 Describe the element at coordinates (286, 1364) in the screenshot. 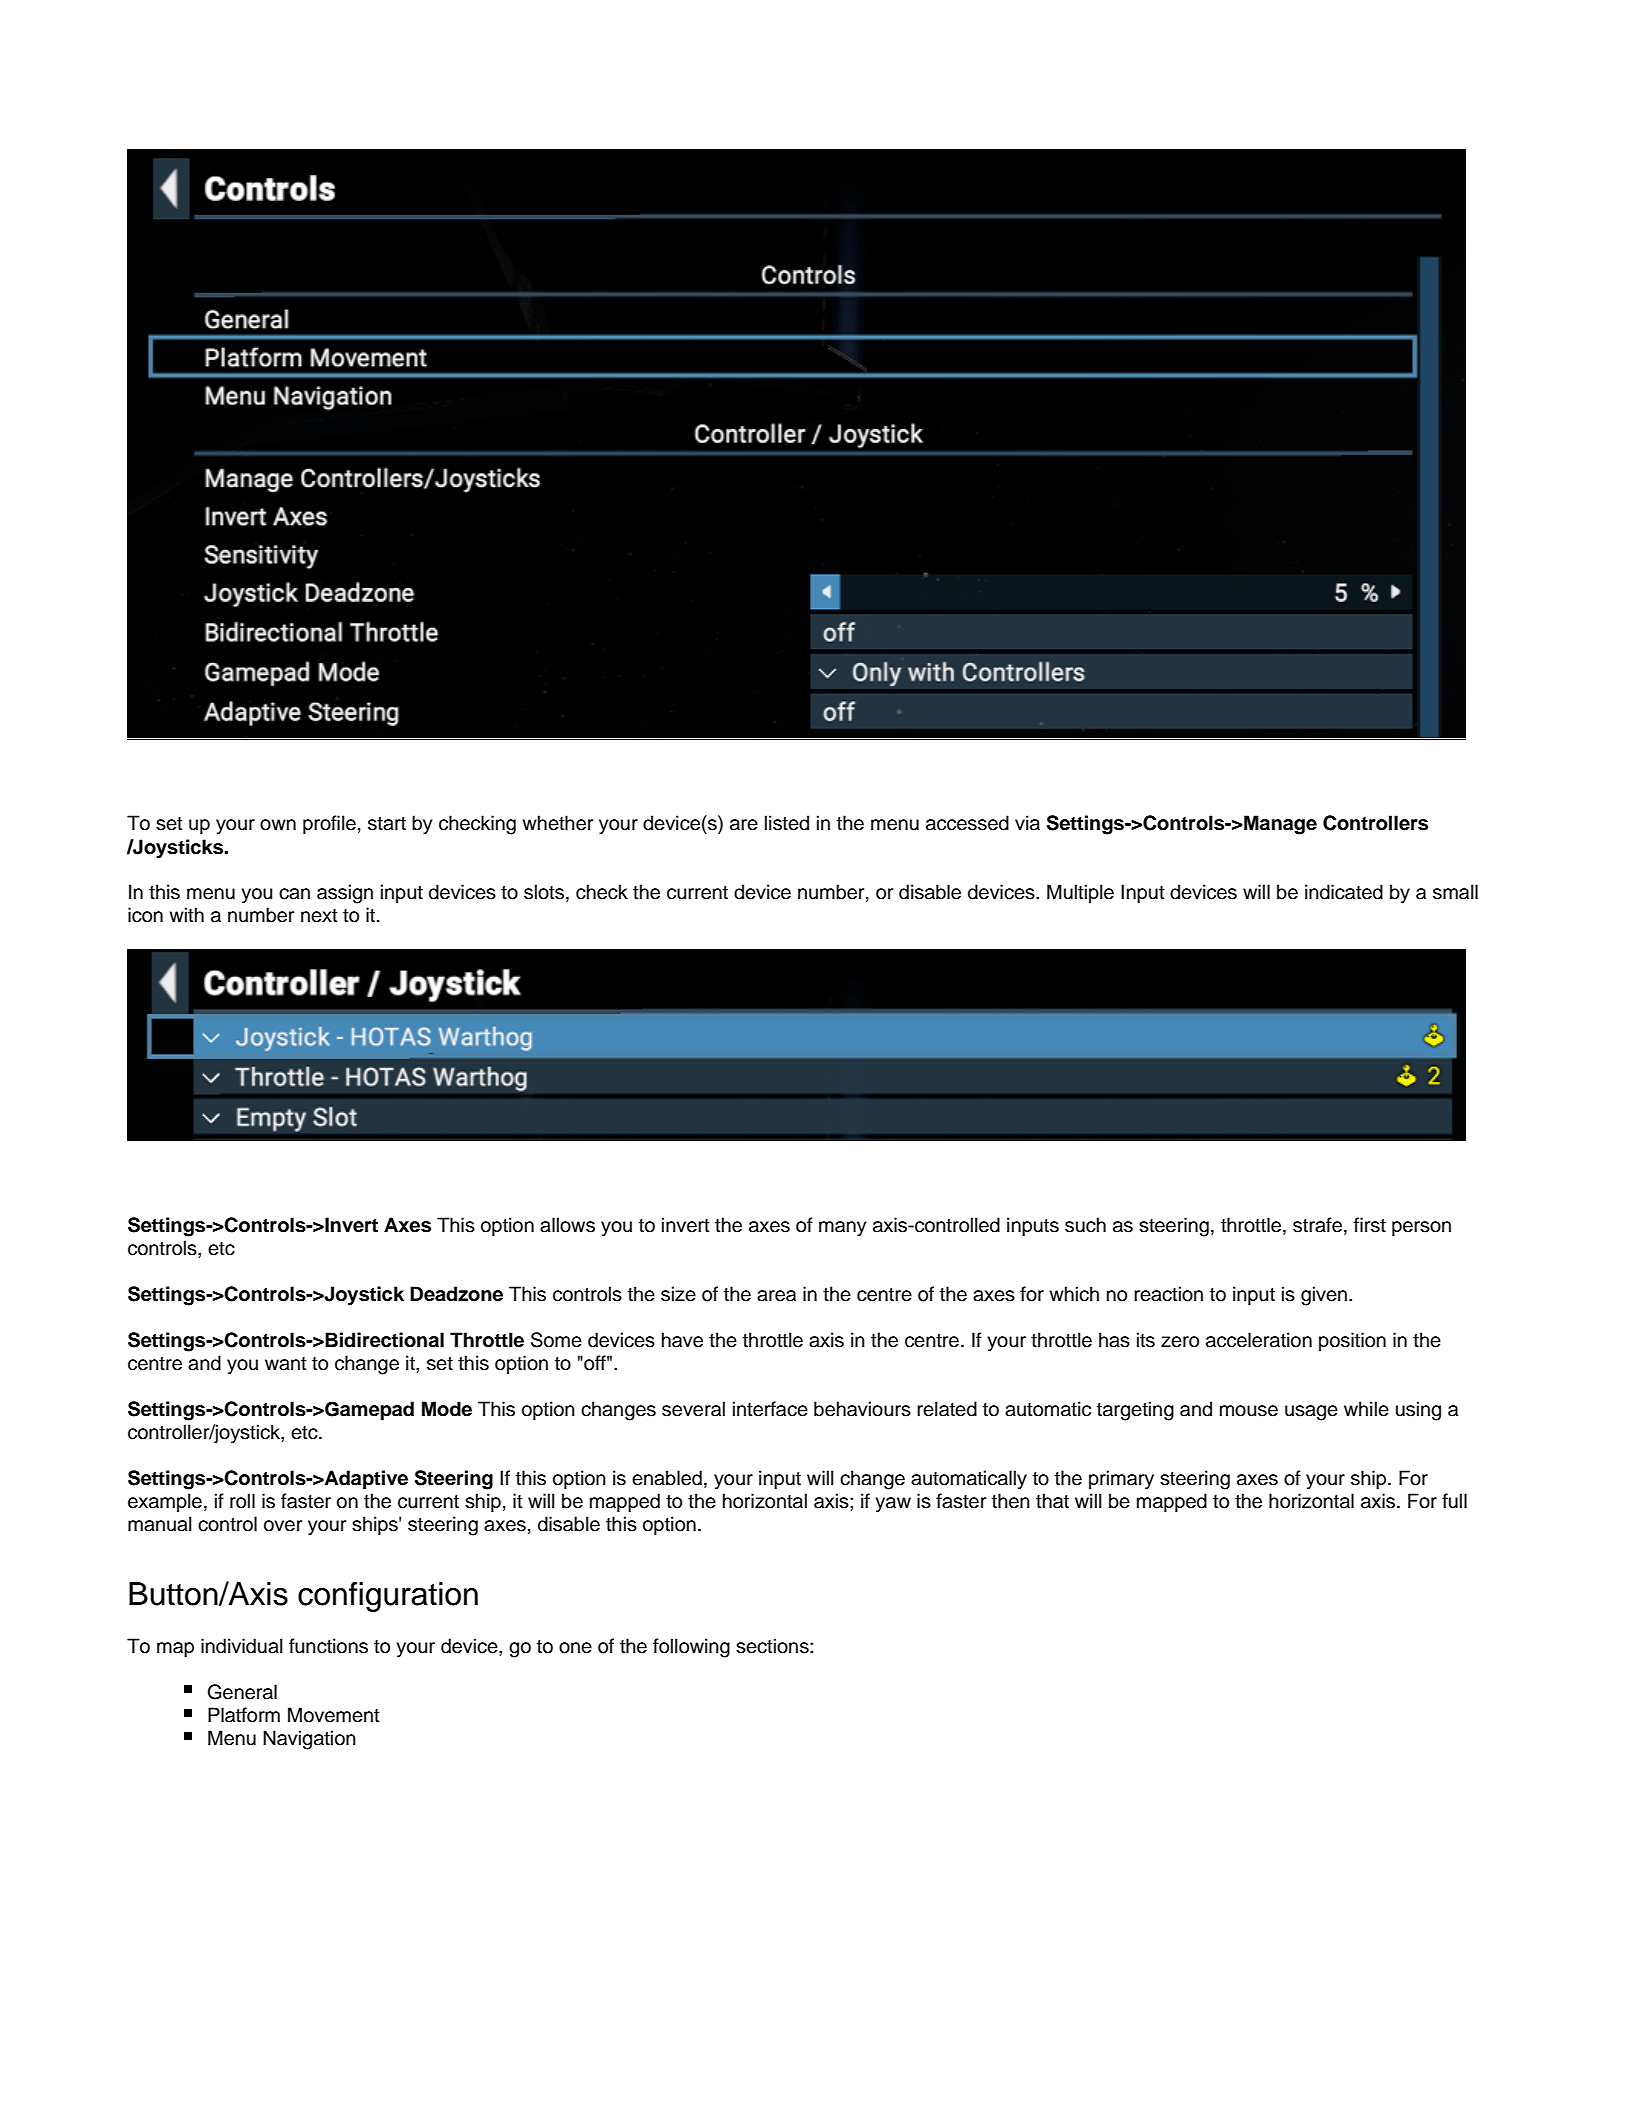

I see `want` at that location.
